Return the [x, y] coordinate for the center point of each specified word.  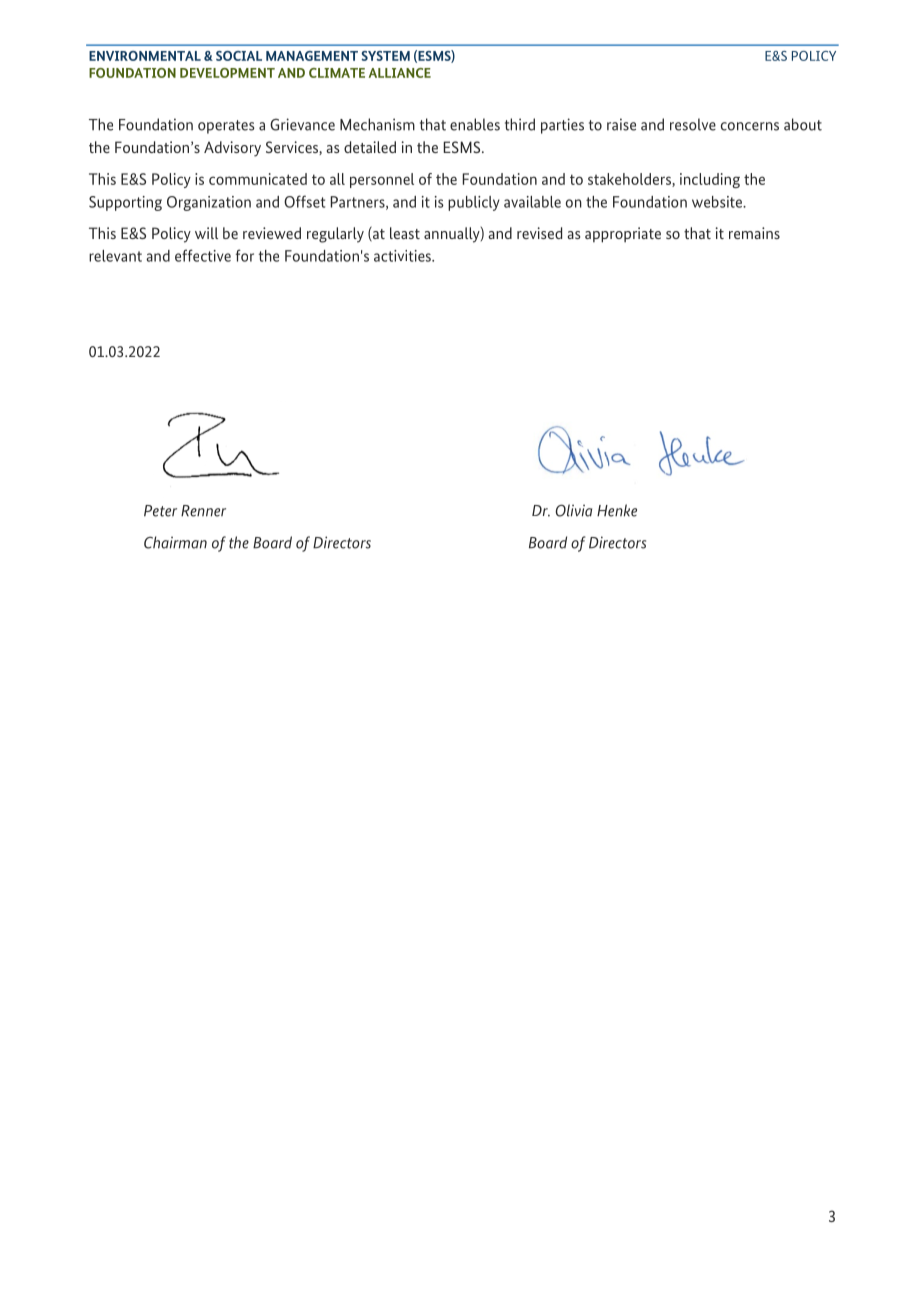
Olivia [574, 510]
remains [754, 233]
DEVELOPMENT [227, 73]
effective [203, 255]
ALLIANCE [400, 73]
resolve [693, 124]
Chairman [175, 542]
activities [403, 256]
